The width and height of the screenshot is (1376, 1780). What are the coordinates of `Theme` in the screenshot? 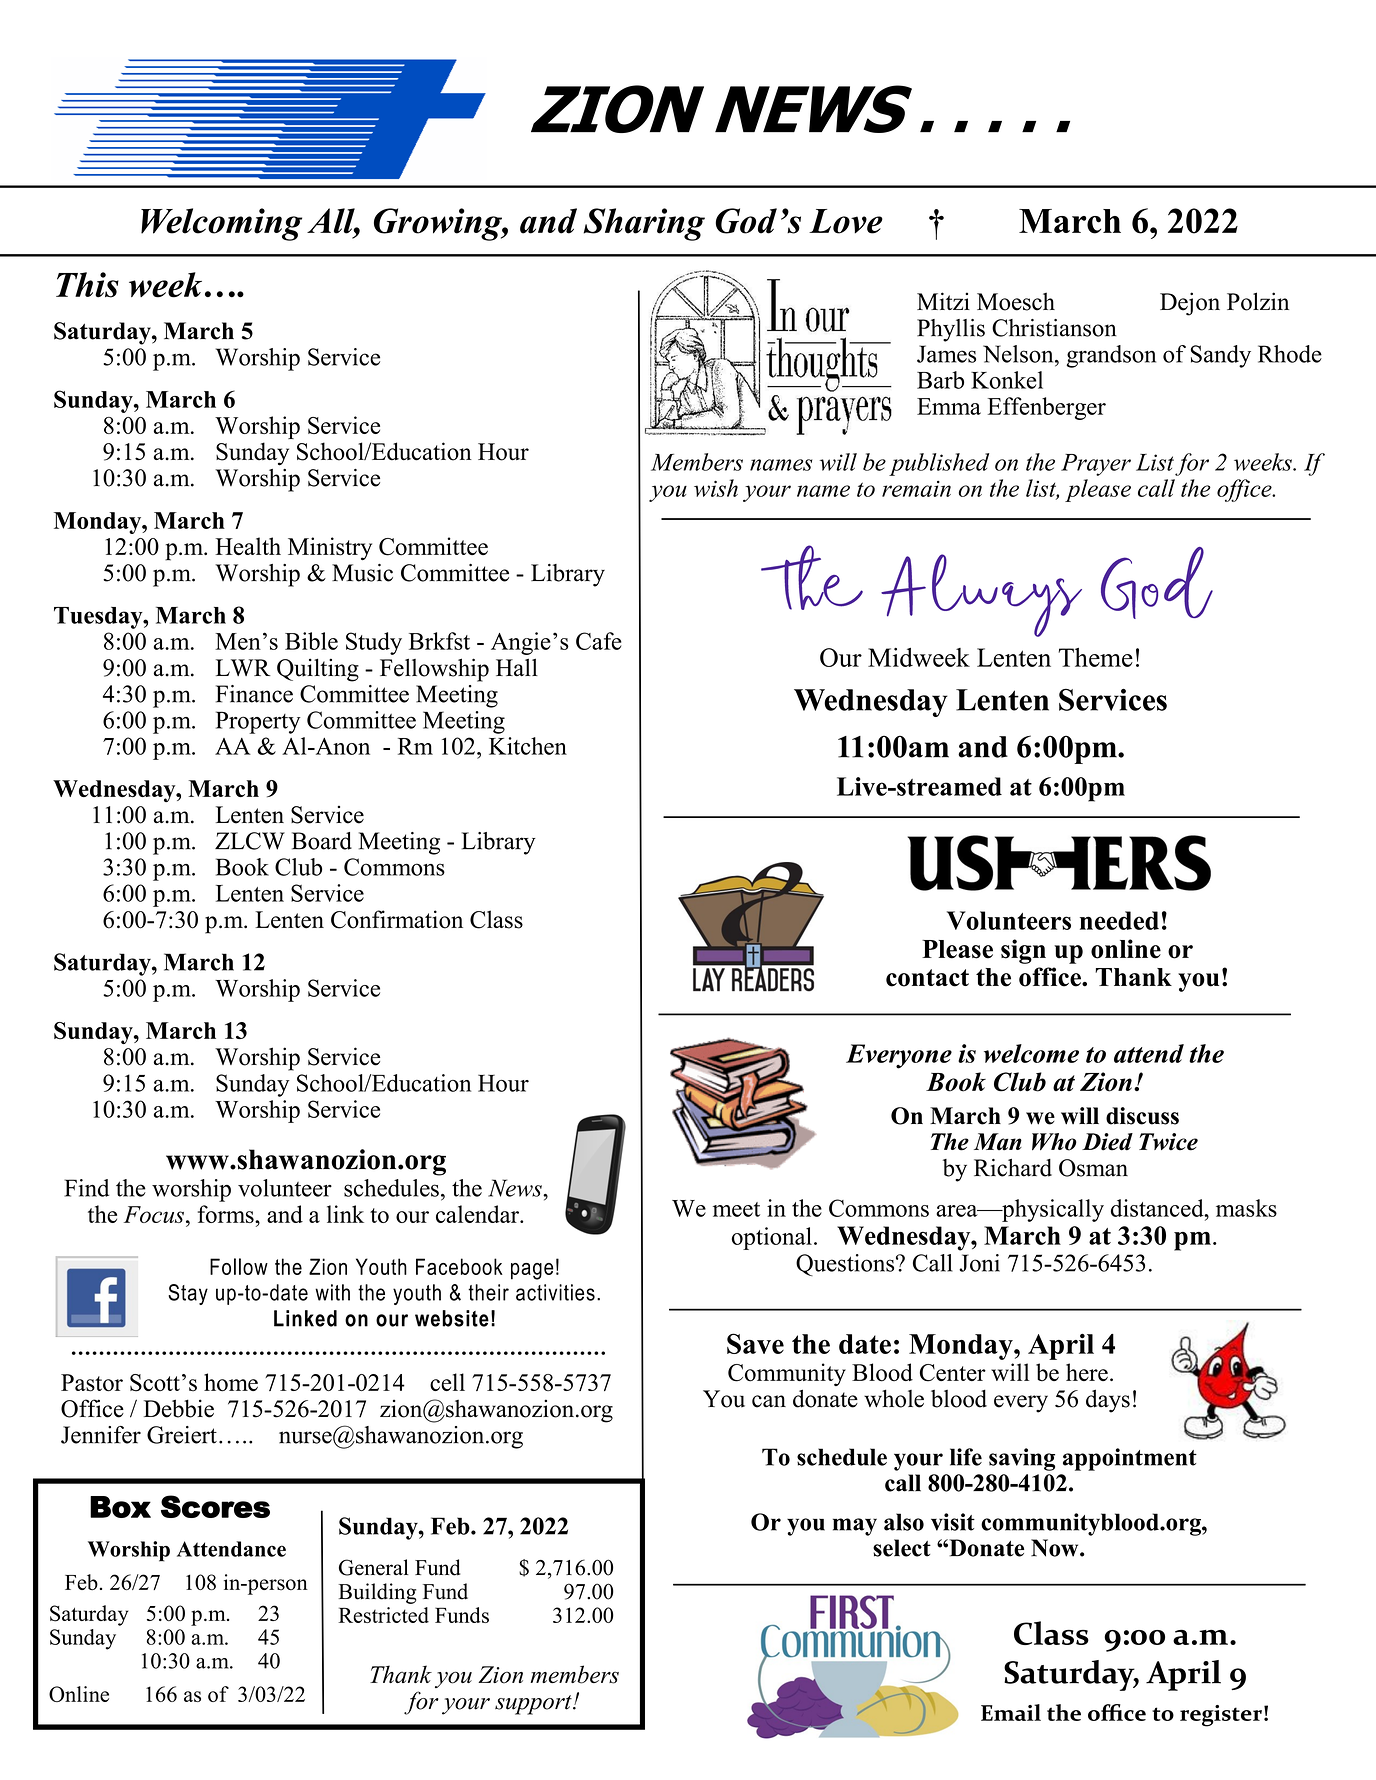 It's located at (1096, 657).
